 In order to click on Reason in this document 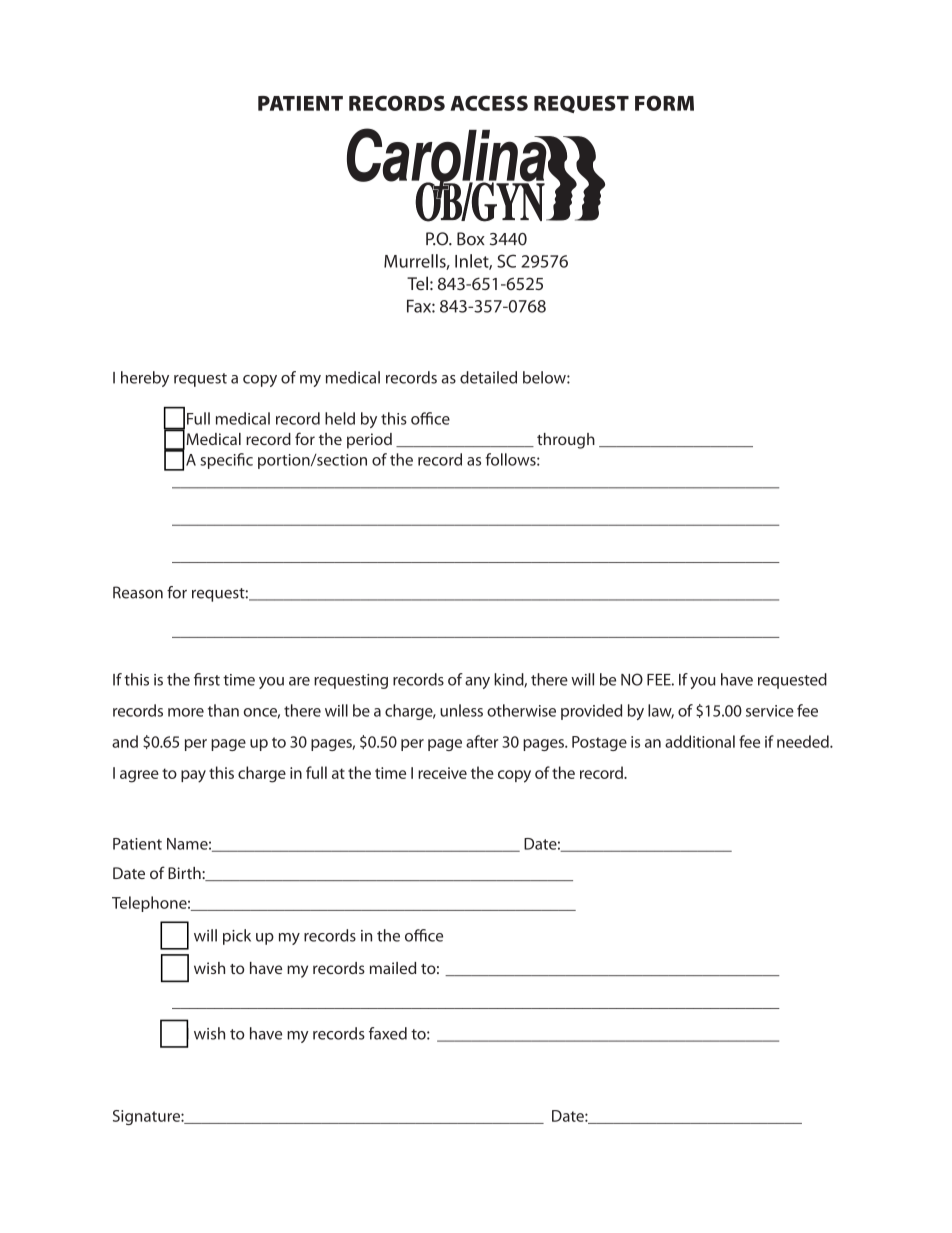, I will do `click(138, 592)`.
